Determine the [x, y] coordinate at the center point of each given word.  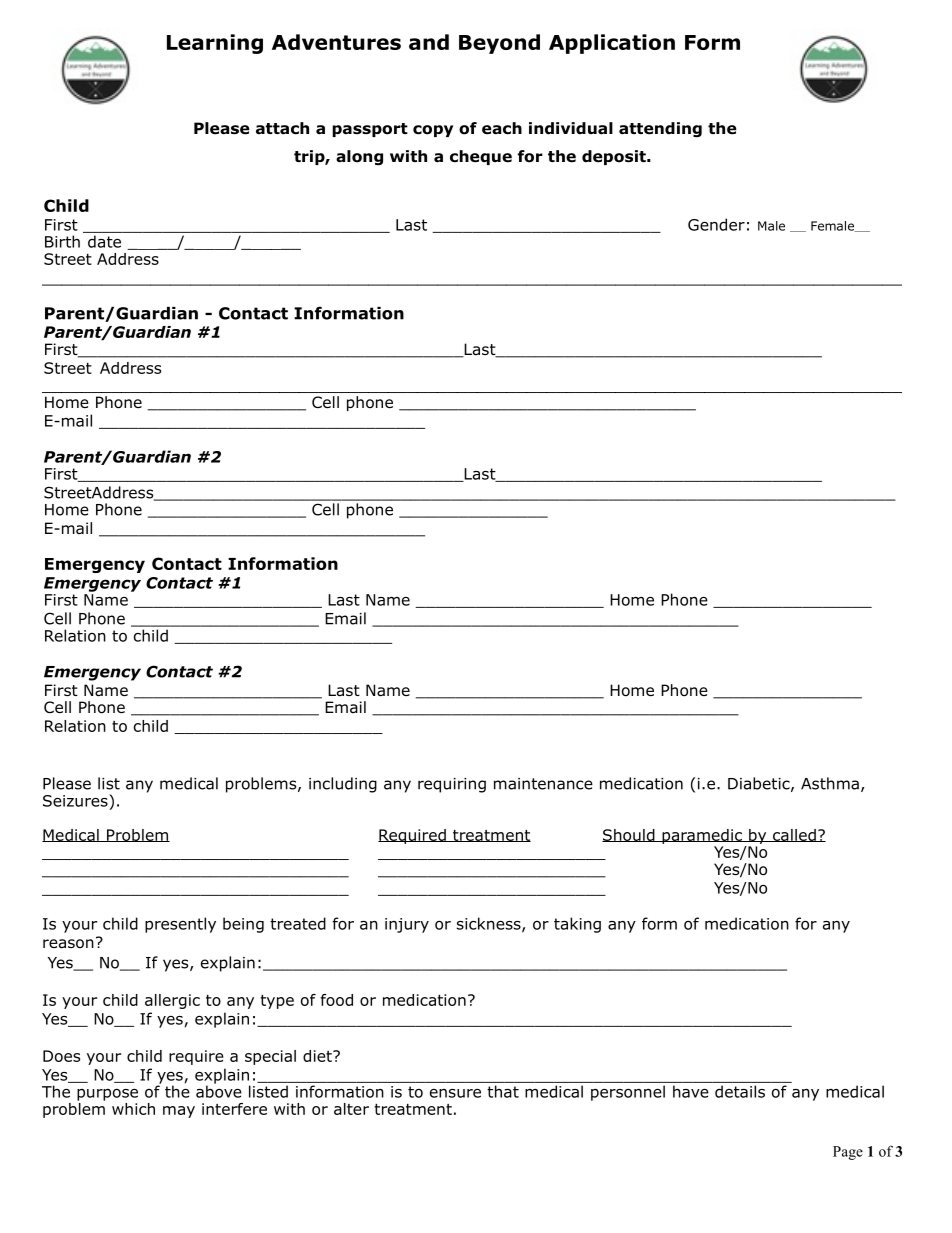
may [179, 1112]
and [429, 42]
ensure [455, 1093]
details [740, 1091]
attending [660, 130]
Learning [215, 44]
